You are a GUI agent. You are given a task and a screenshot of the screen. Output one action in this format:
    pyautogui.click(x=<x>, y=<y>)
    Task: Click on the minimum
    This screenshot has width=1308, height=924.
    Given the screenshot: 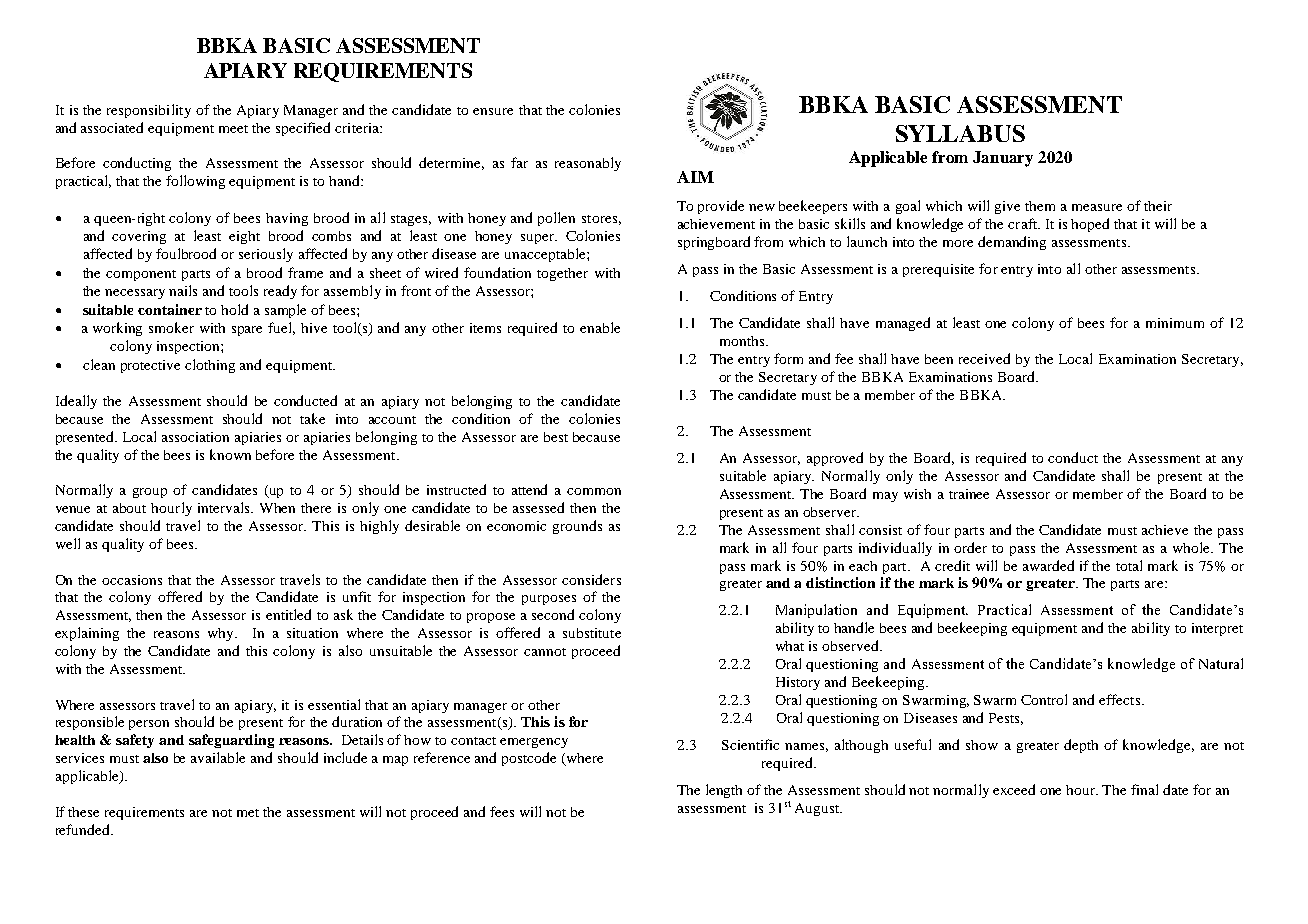 What is the action you would take?
    pyautogui.click(x=1175, y=323)
